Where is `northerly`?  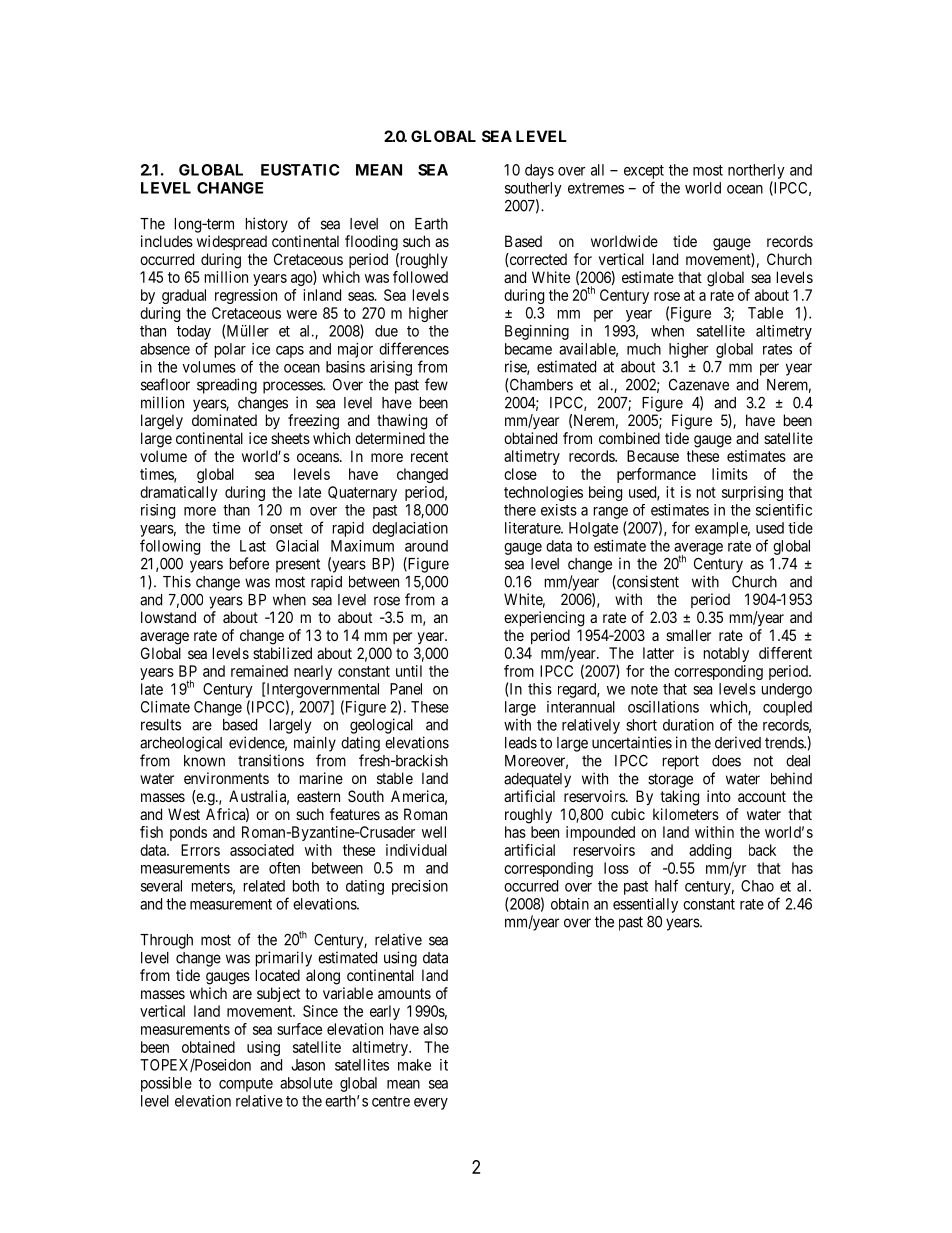
northerly is located at coordinates (756, 171).
